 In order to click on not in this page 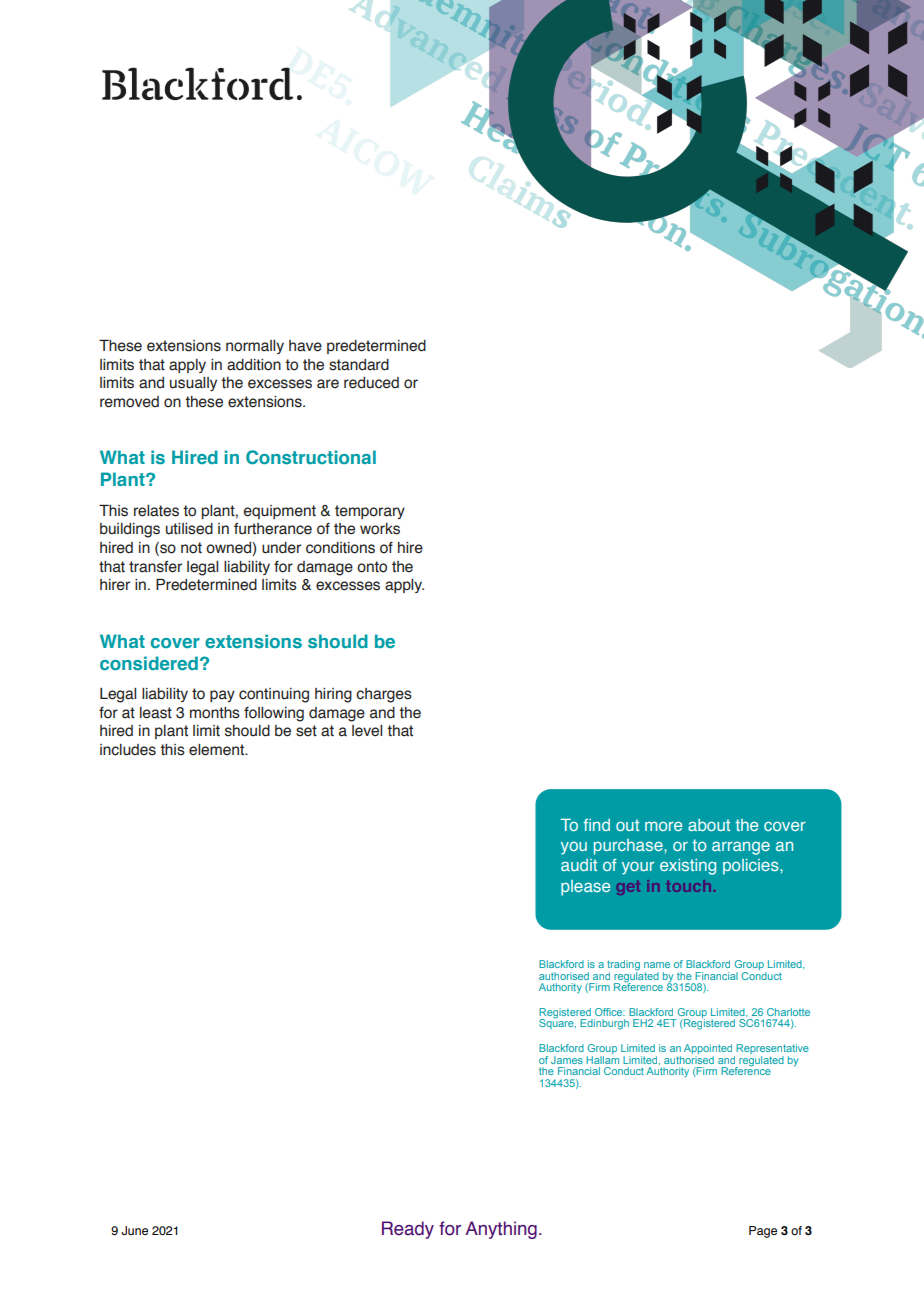, I will do `click(191, 548)`.
